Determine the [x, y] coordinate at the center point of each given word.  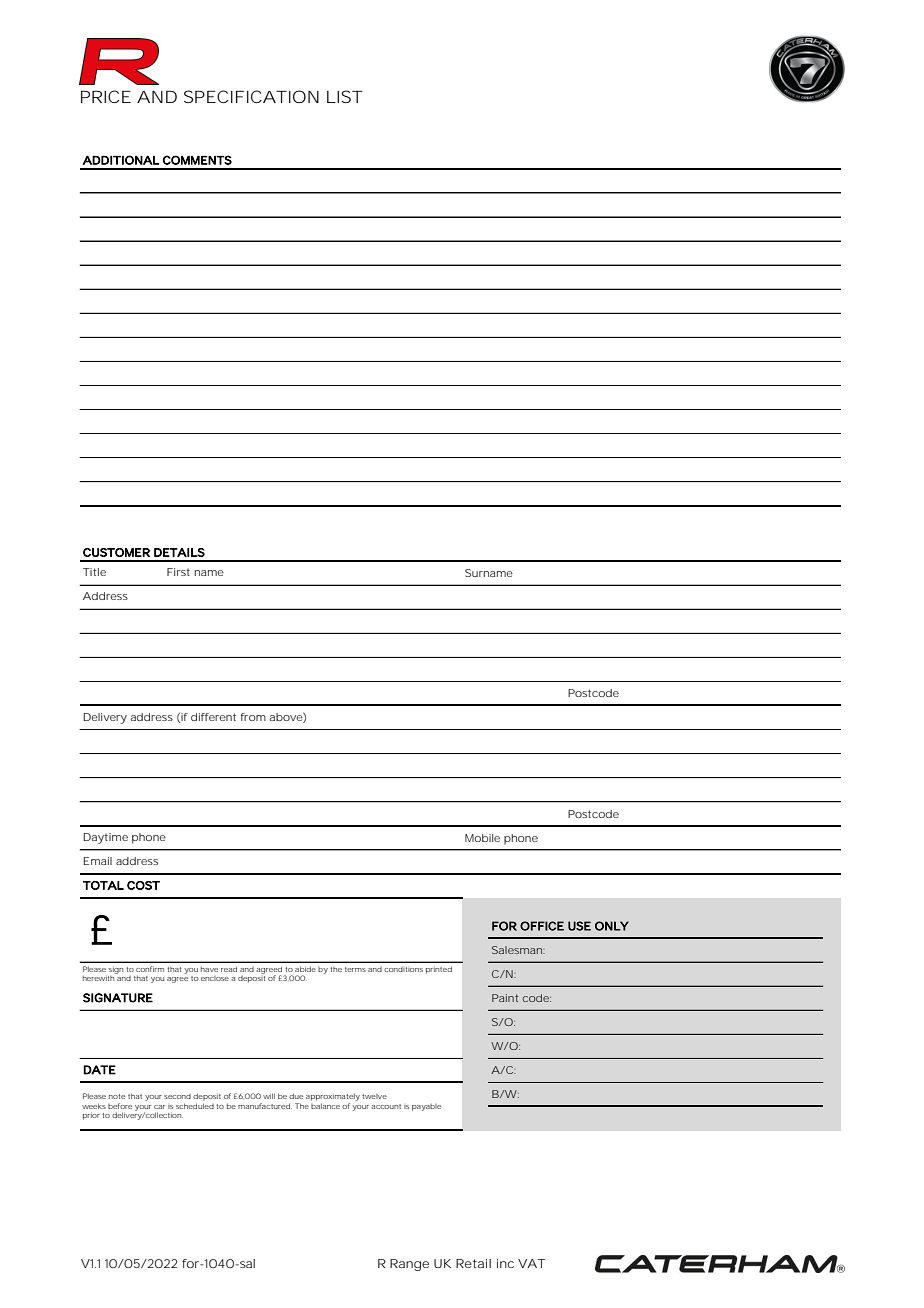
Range [409, 1265]
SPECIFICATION [251, 96]
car [159, 1107]
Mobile [482, 838]
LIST [345, 96]
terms [355, 969]
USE [579, 926]
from [253, 717]
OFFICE [542, 926]
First [178, 572]
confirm [150, 969]
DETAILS [179, 552]
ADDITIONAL [121, 160]
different [213, 717]
